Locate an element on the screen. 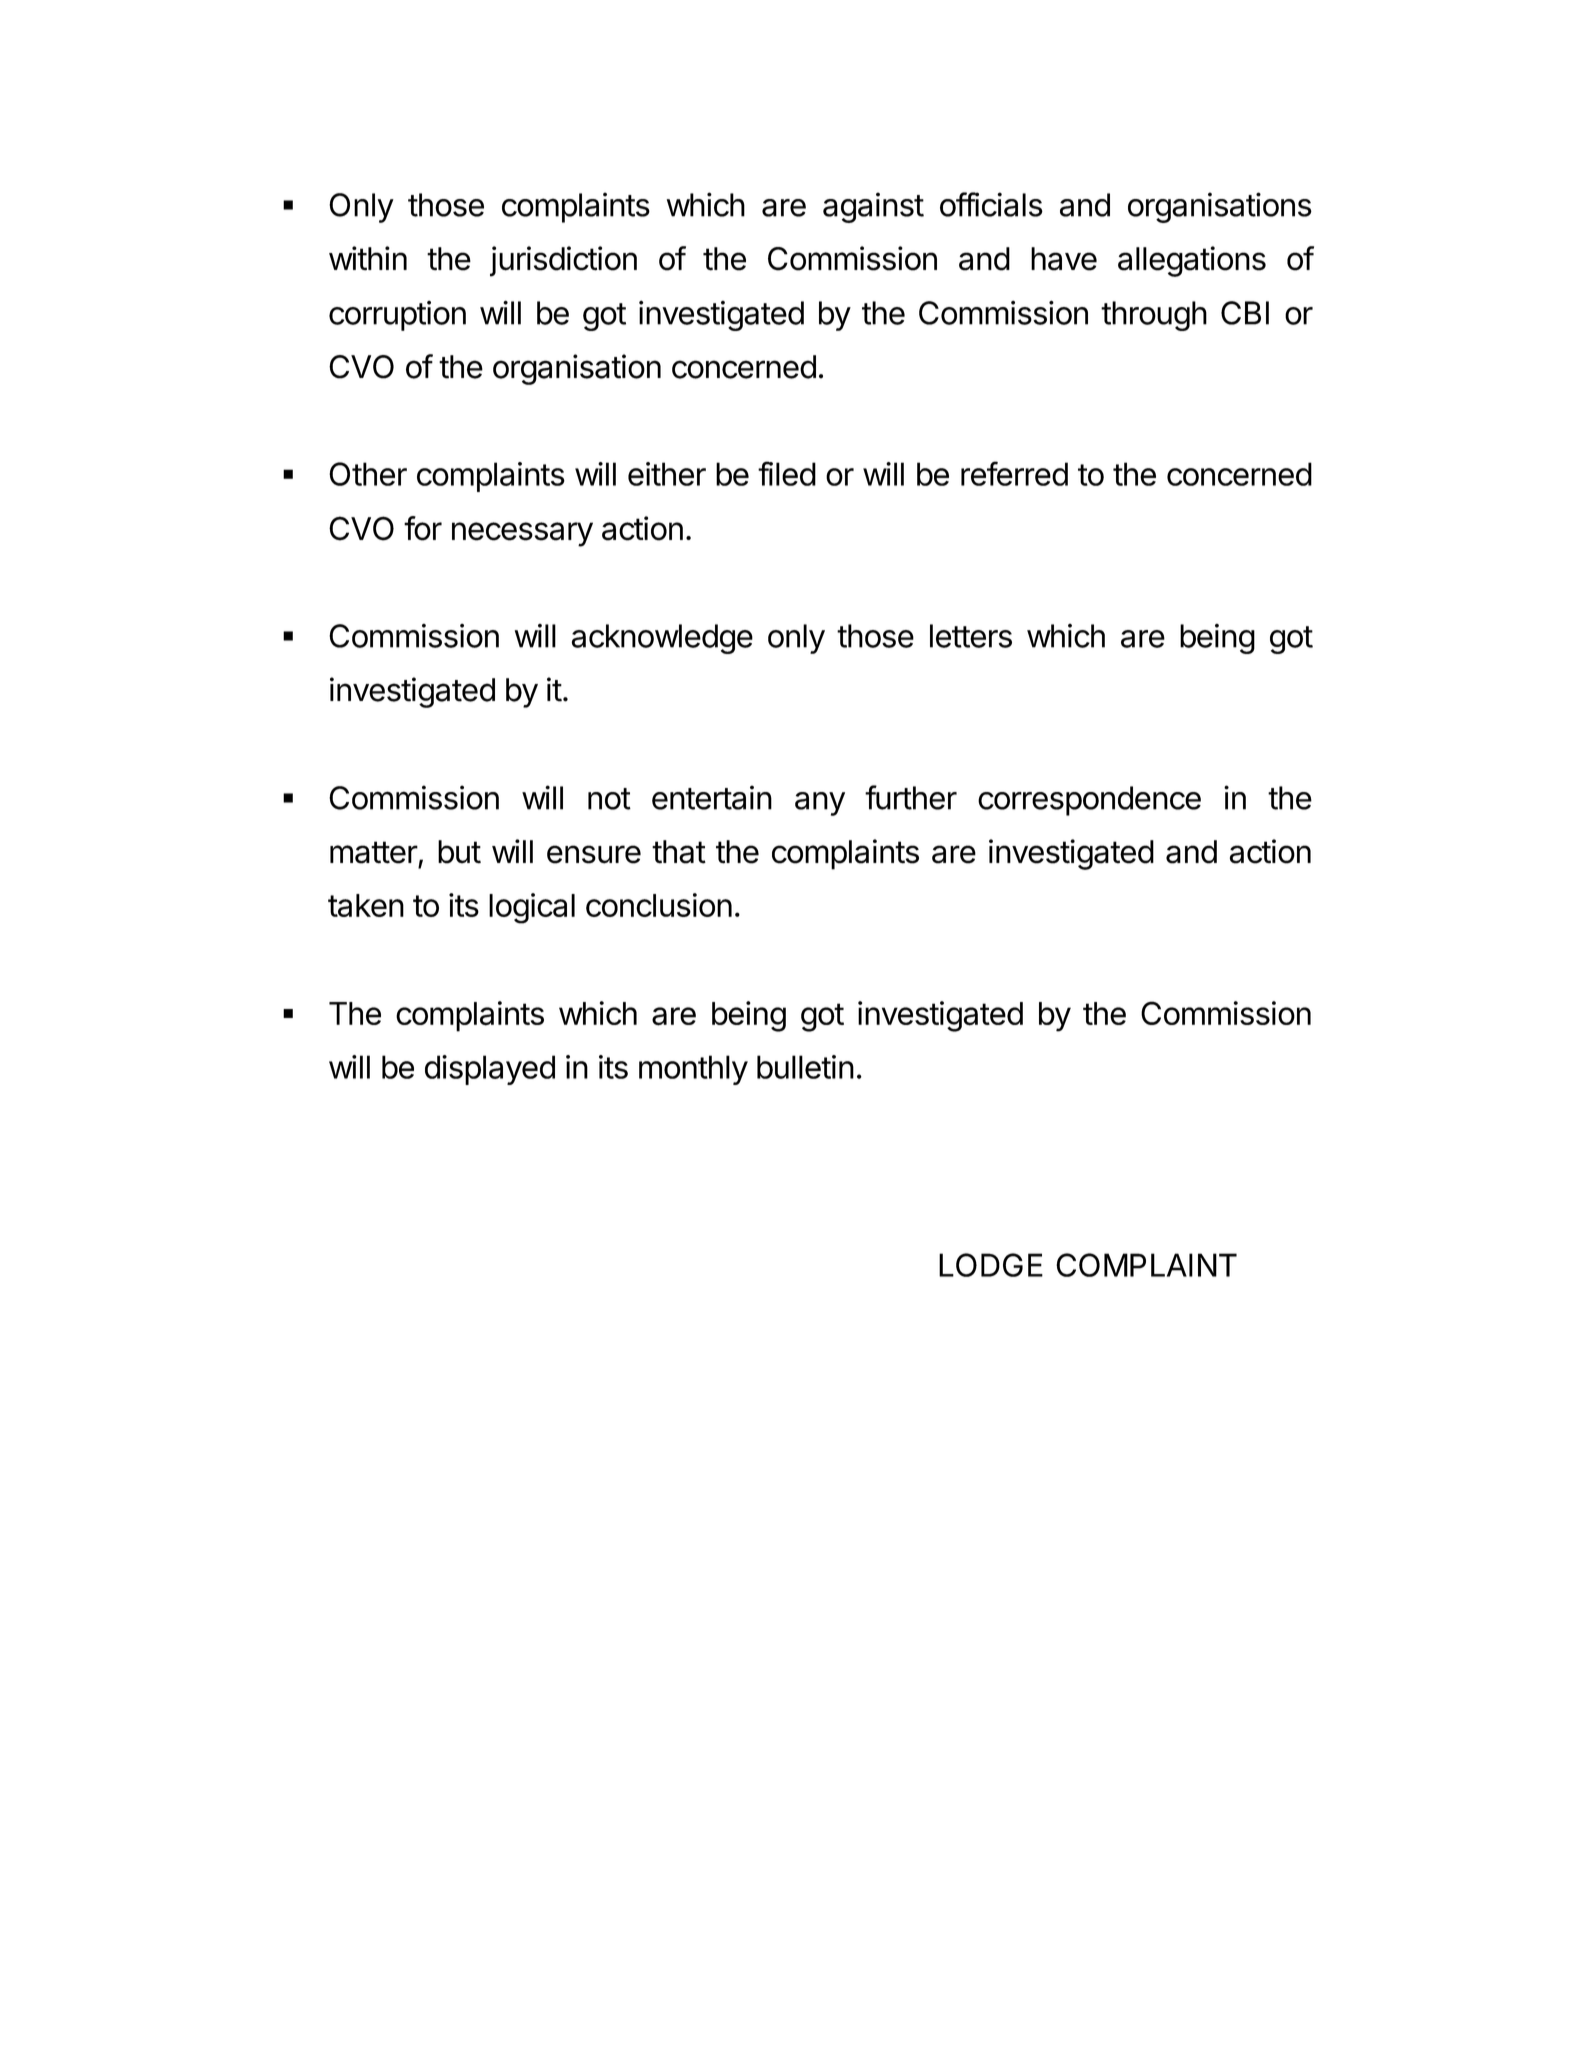 The width and height of the screenshot is (1593, 2062). against is located at coordinates (873, 207).
